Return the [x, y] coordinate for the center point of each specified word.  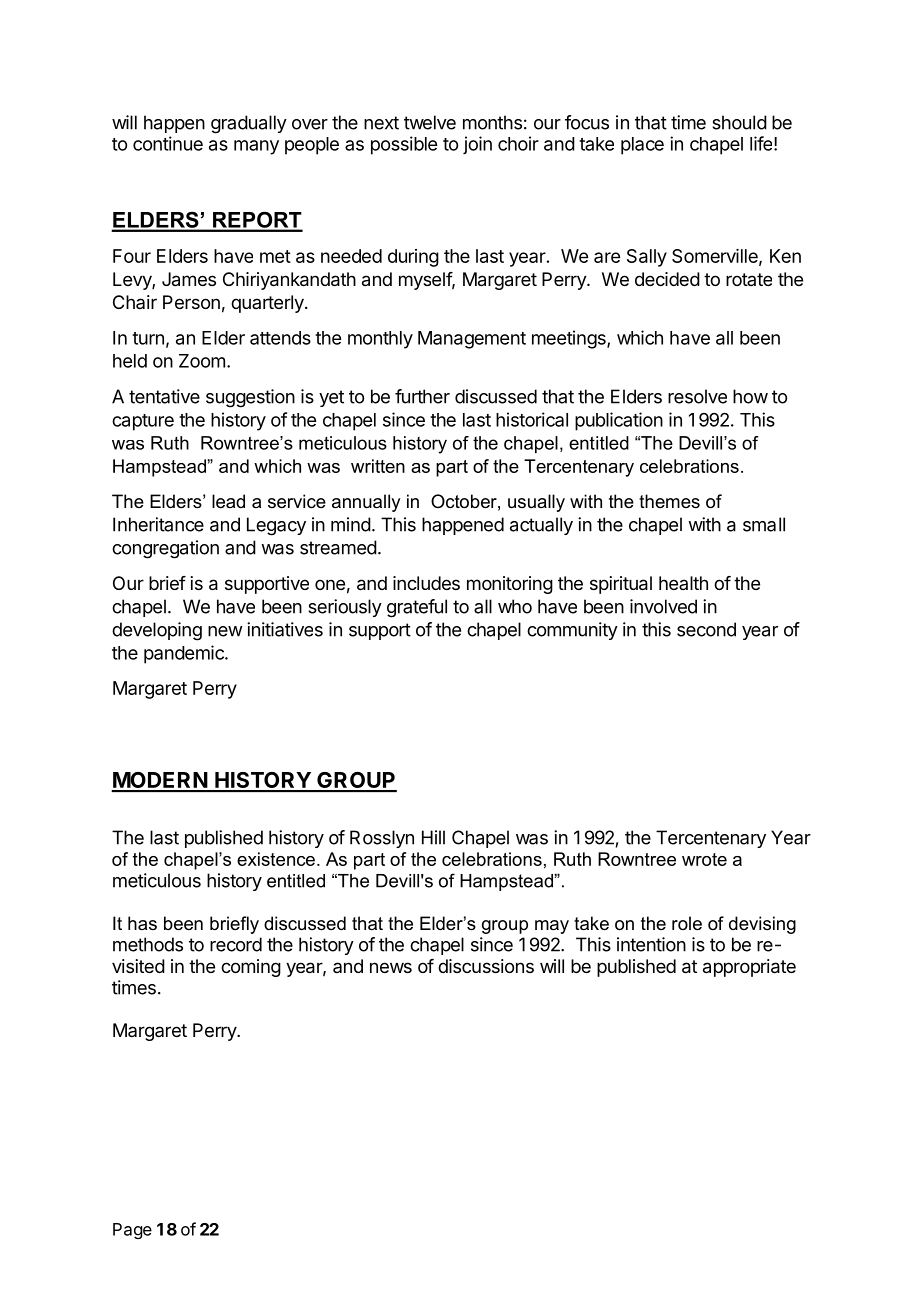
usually [536, 503]
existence [276, 859]
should [739, 122]
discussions [486, 966]
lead [228, 501]
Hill [433, 837]
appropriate [749, 968]
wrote [704, 859]
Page [132, 1231]
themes [669, 501]
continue [168, 143]
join [477, 145]
